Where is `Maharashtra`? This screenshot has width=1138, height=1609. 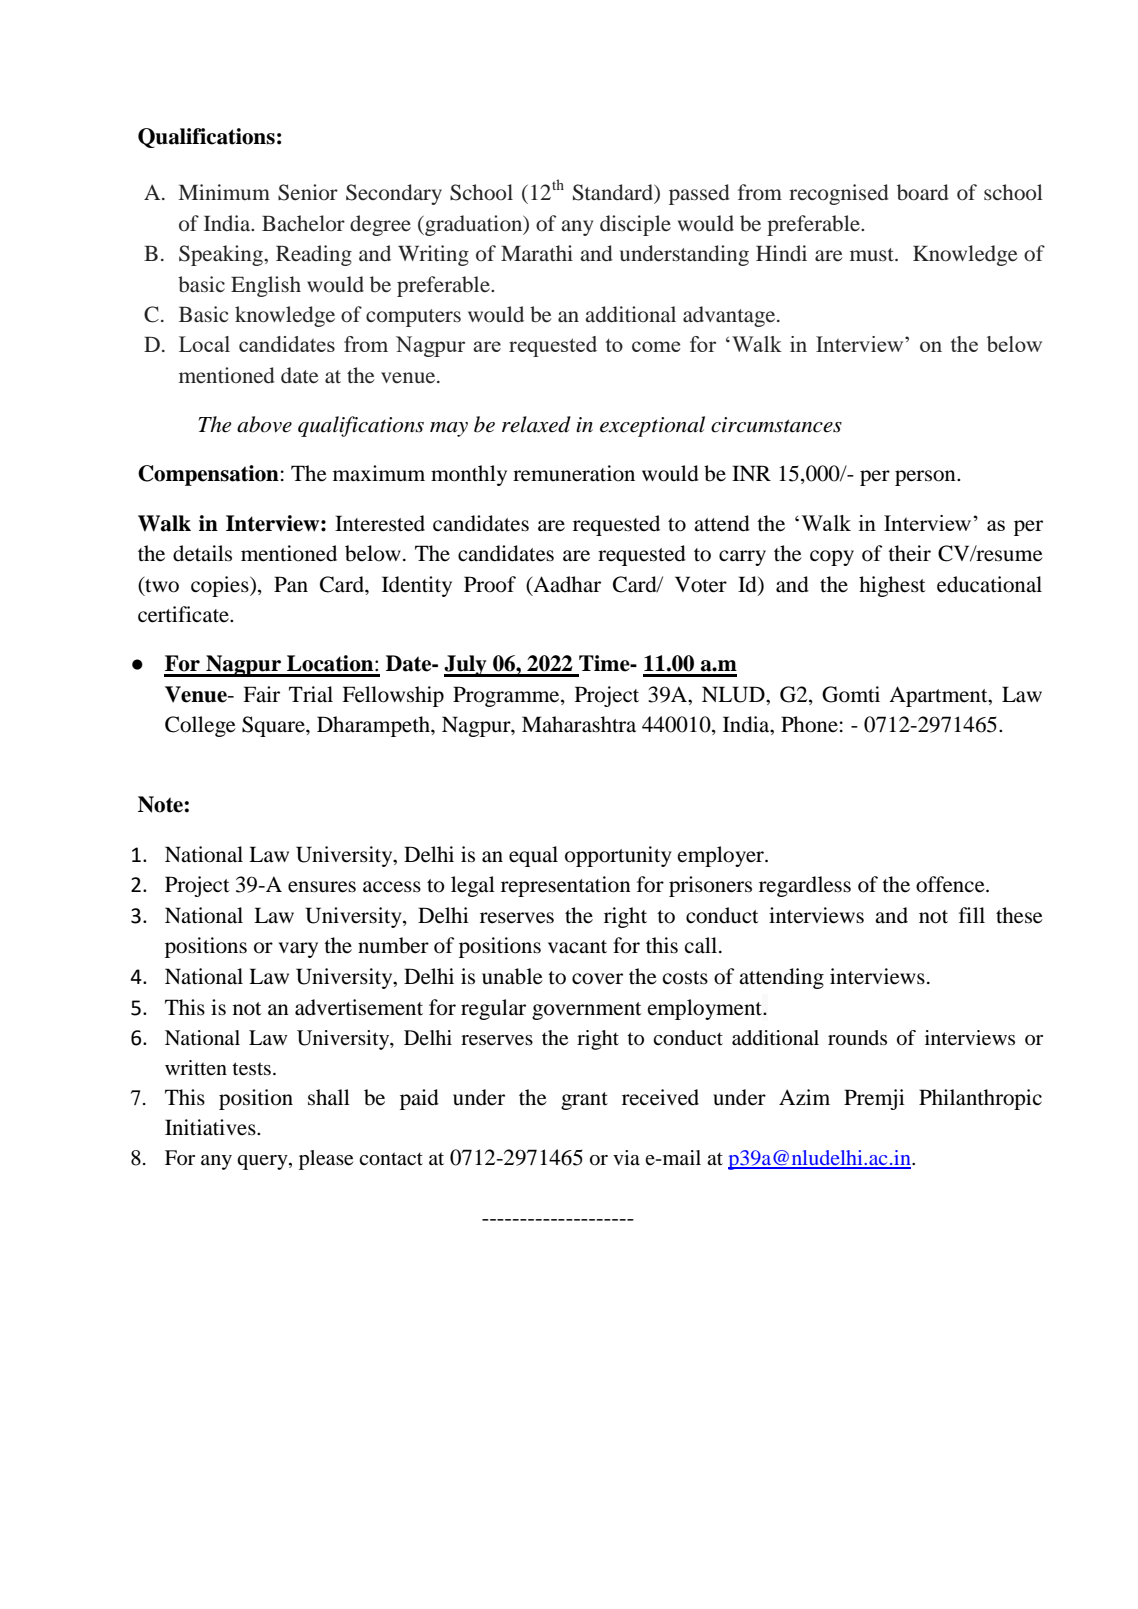
Maharashtra is located at coordinates (579, 724).
